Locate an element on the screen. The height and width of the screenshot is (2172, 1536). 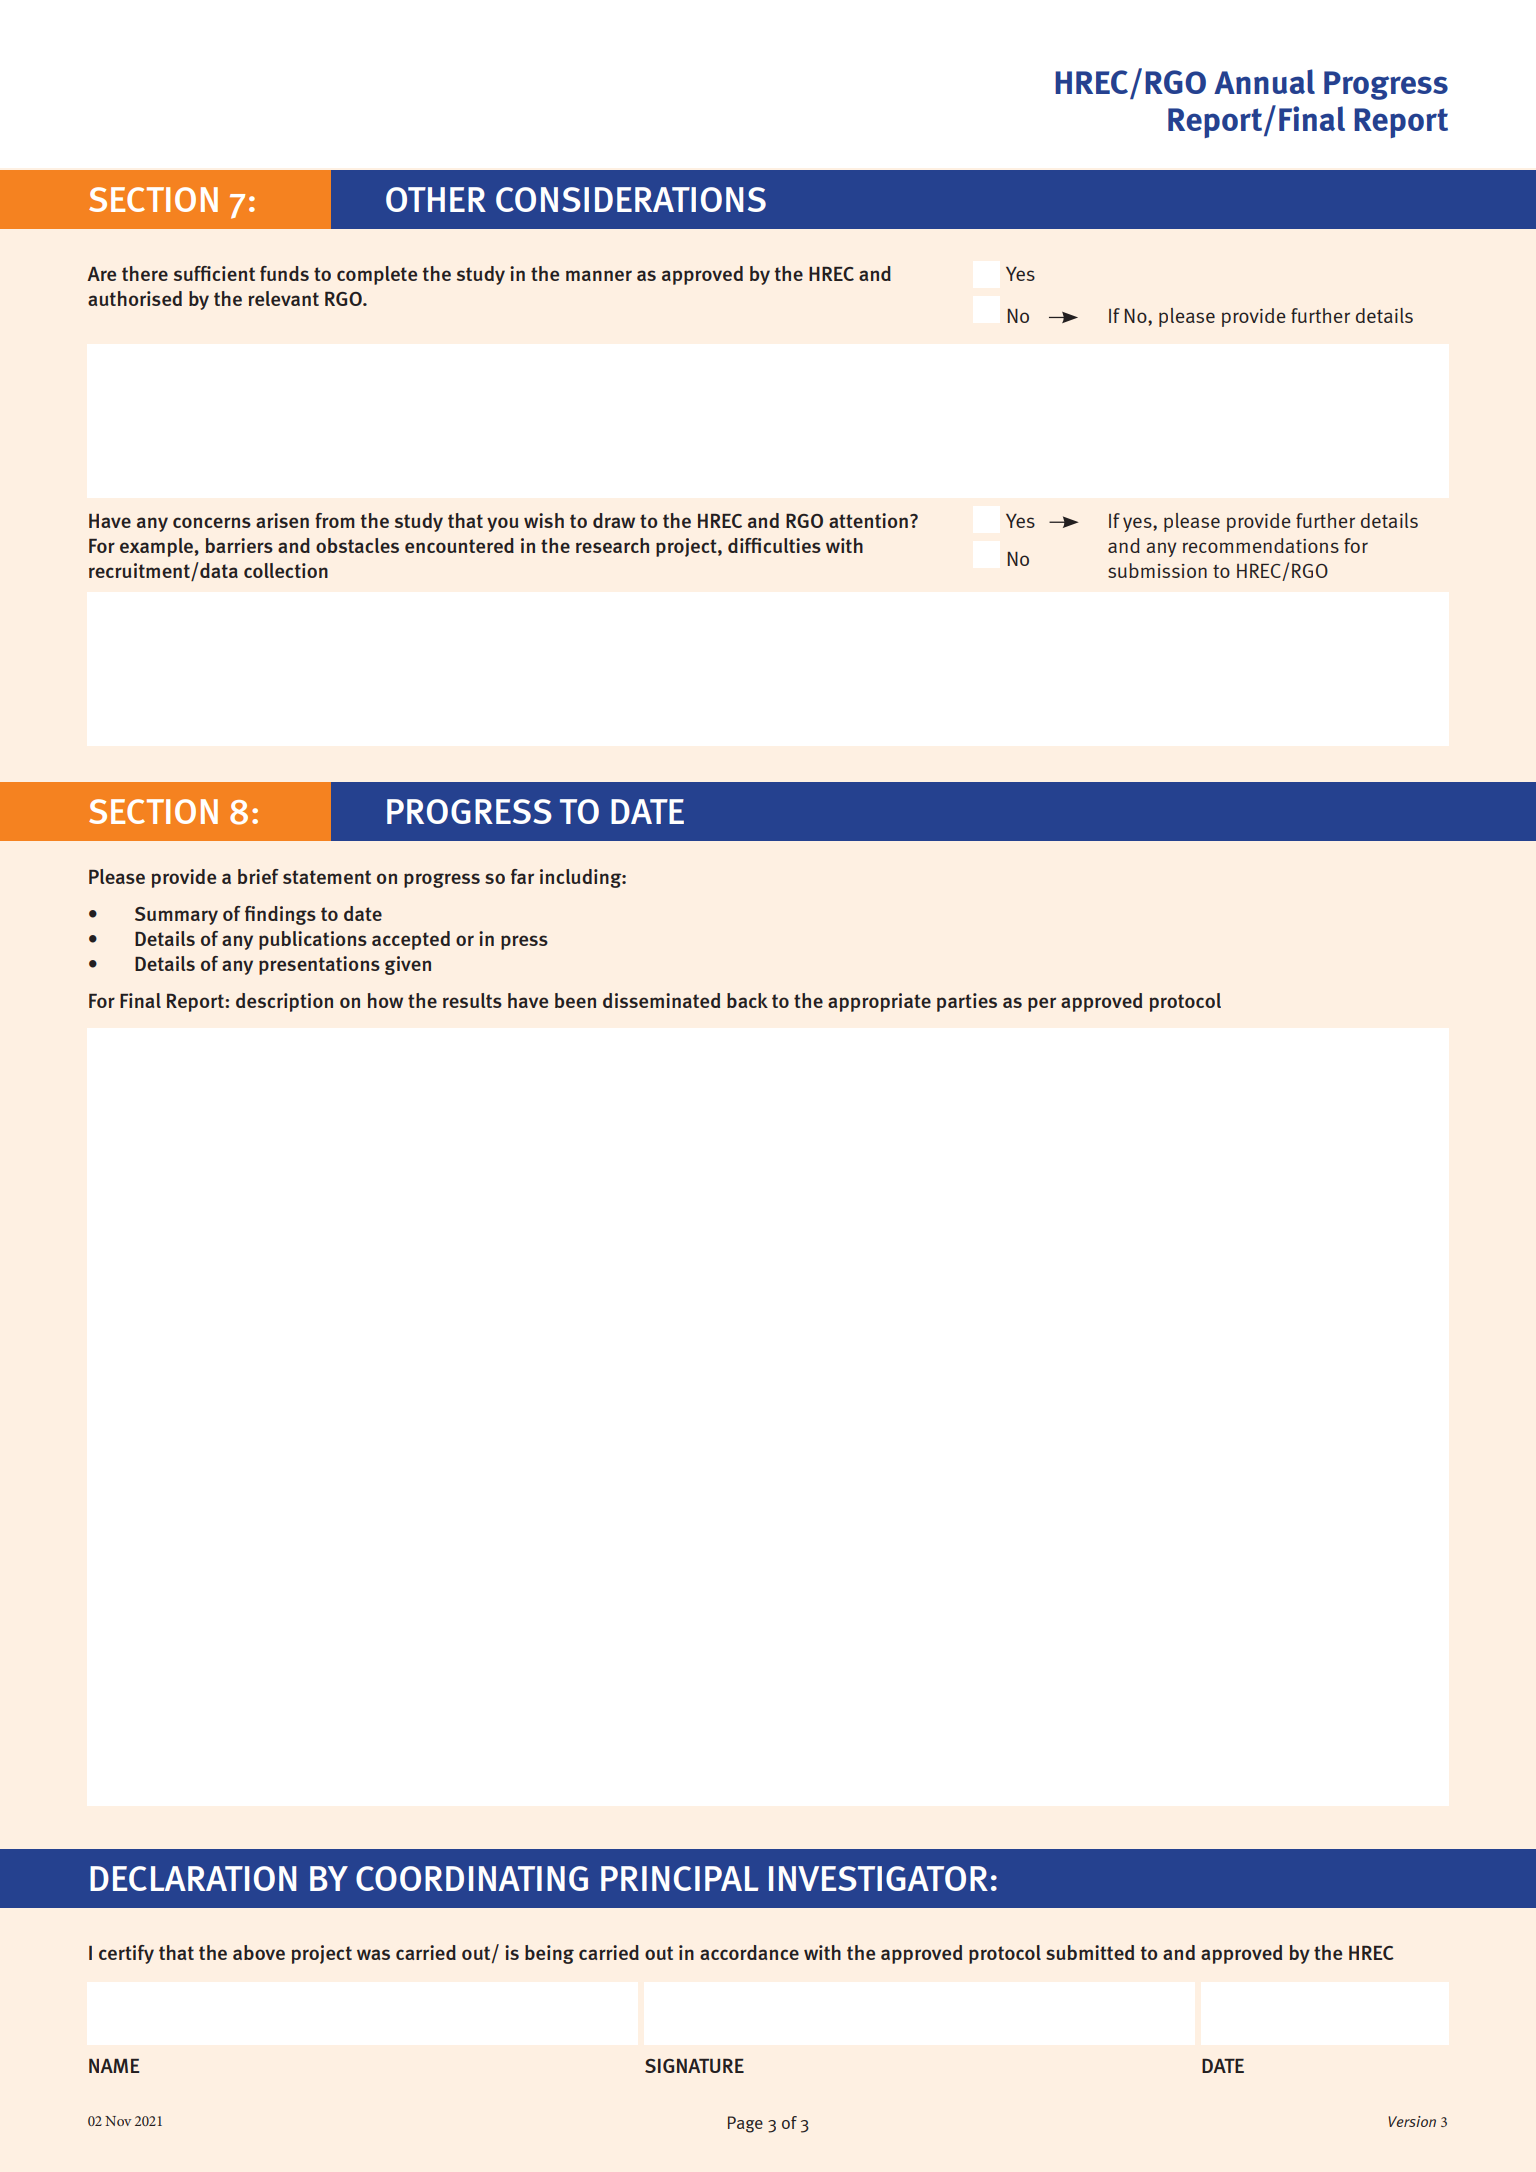
back is located at coordinates (747, 1000).
